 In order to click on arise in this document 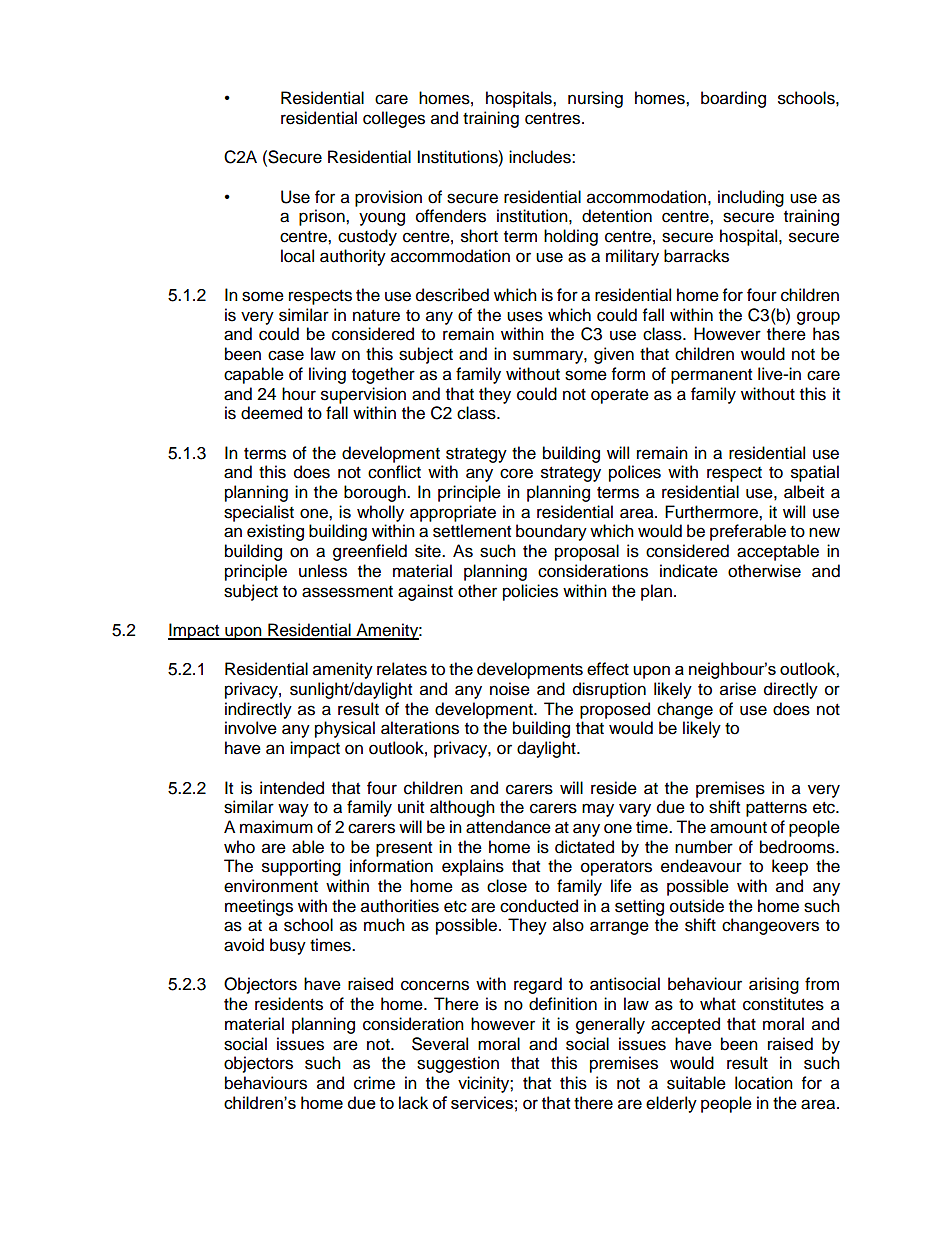, I will do `click(738, 689)`.
